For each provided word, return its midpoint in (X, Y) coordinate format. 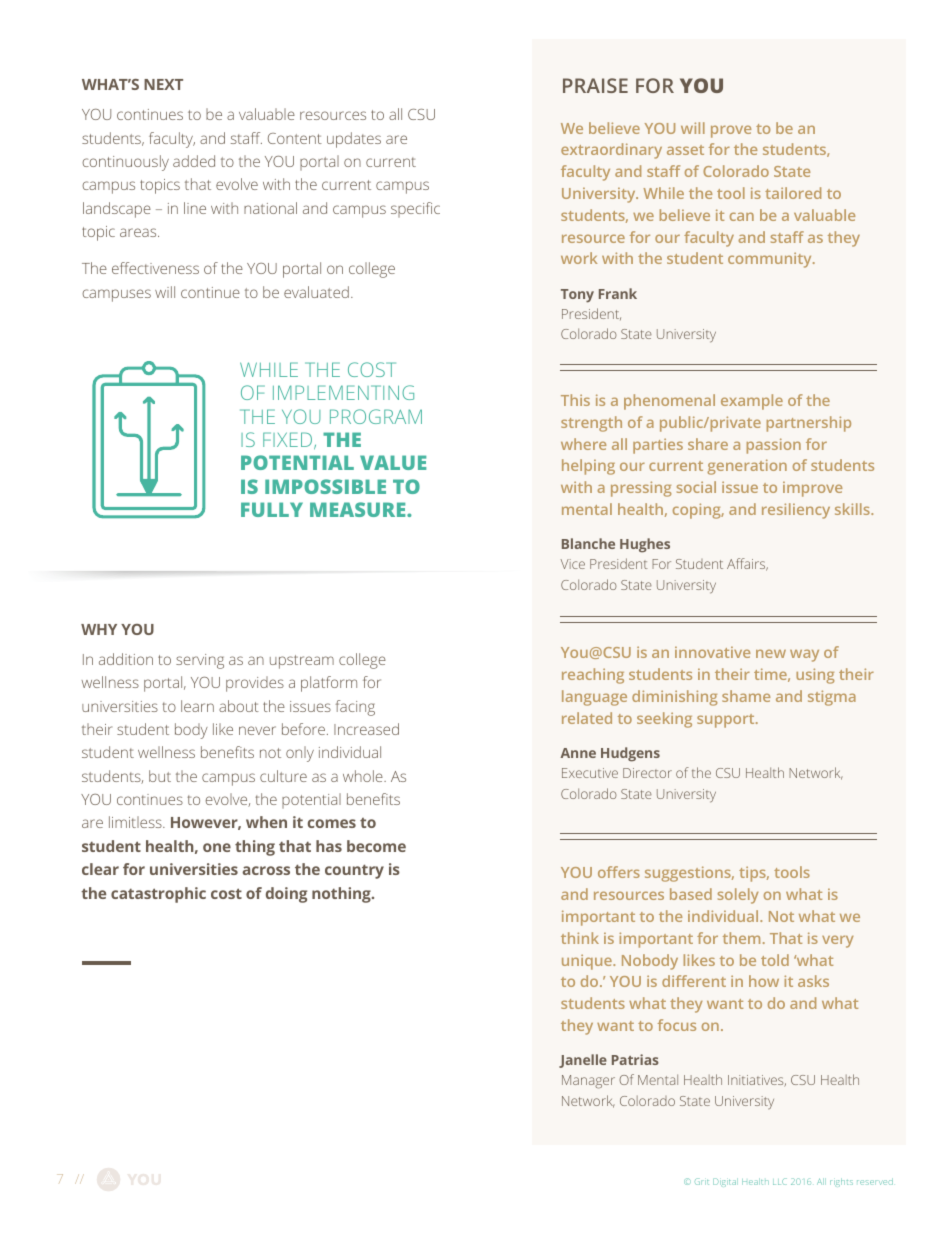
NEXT (163, 84)
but (160, 776)
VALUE (393, 462)
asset (685, 150)
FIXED (289, 440)
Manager (588, 1082)
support (727, 721)
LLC (780, 1181)
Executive (590, 773)
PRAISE (595, 85)
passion (774, 446)
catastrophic (158, 895)
